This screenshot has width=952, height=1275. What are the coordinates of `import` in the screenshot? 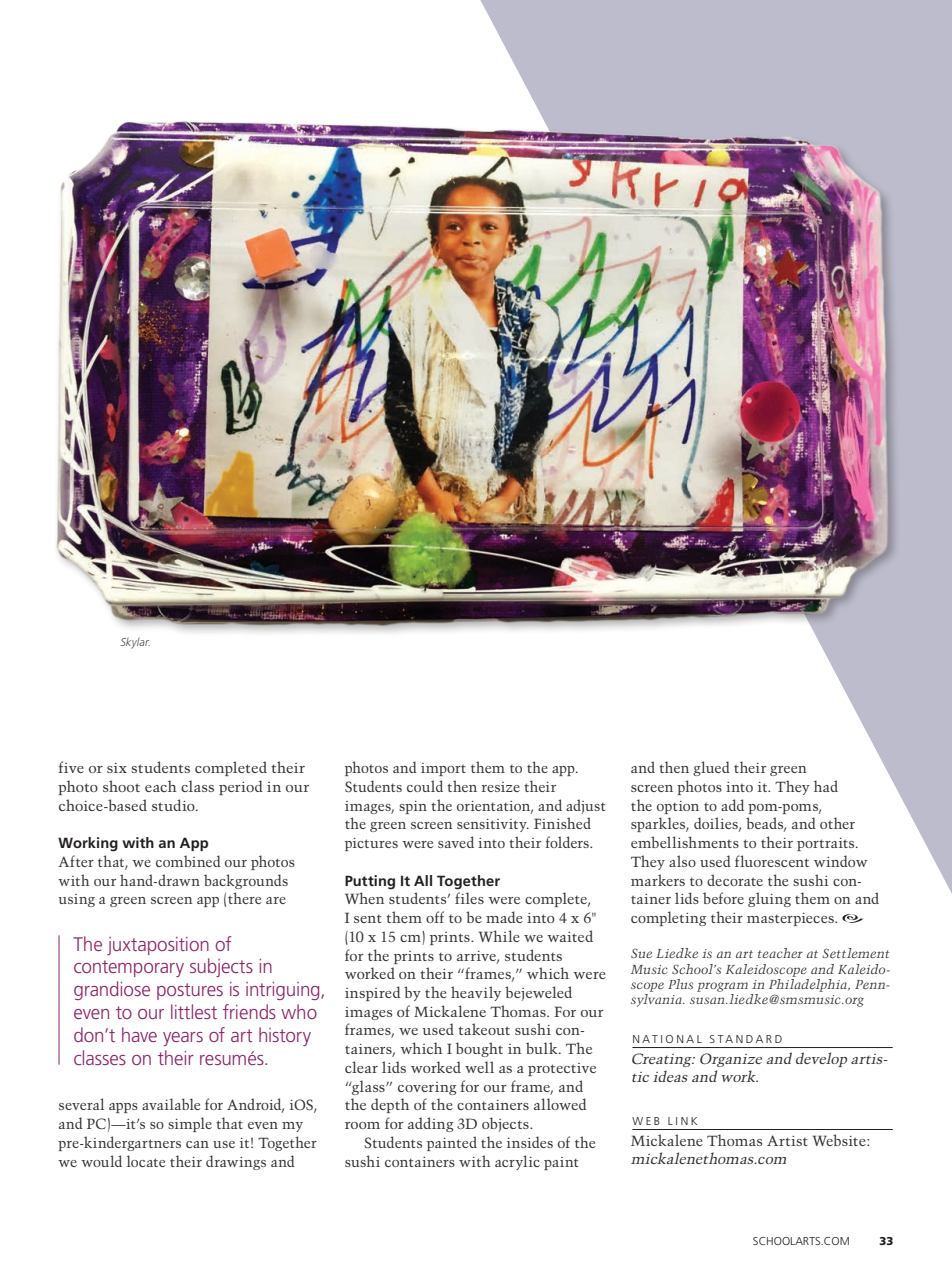 It's located at (443, 769).
